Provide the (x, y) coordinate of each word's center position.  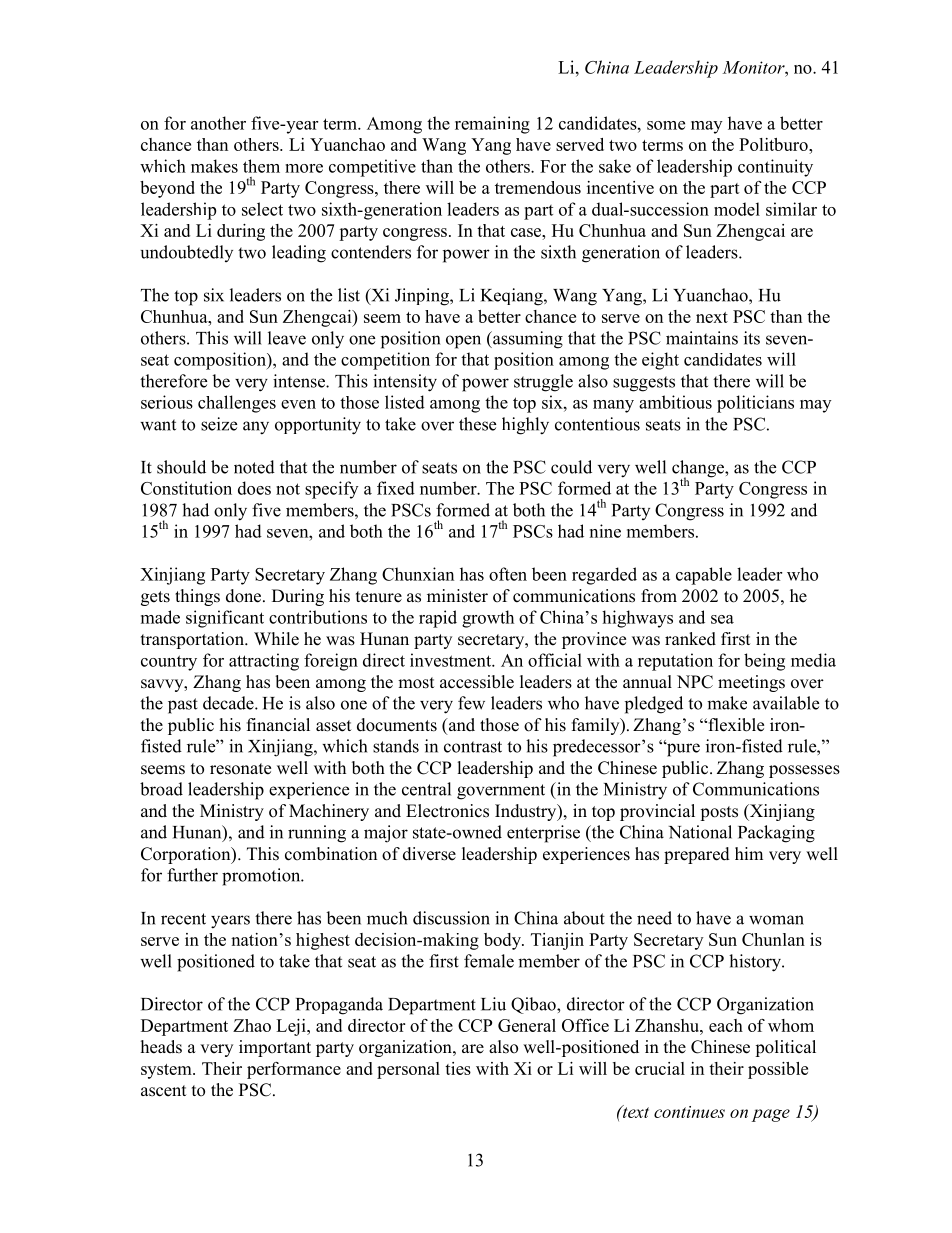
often (508, 574)
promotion (262, 877)
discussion (451, 918)
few (471, 703)
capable (704, 576)
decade (229, 703)
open (463, 342)
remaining (492, 125)
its (752, 338)
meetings (751, 683)
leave (287, 338)
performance (294, 1070)
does (254, 488)
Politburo (774, 144)
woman (776, 920)
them (261, 166)
